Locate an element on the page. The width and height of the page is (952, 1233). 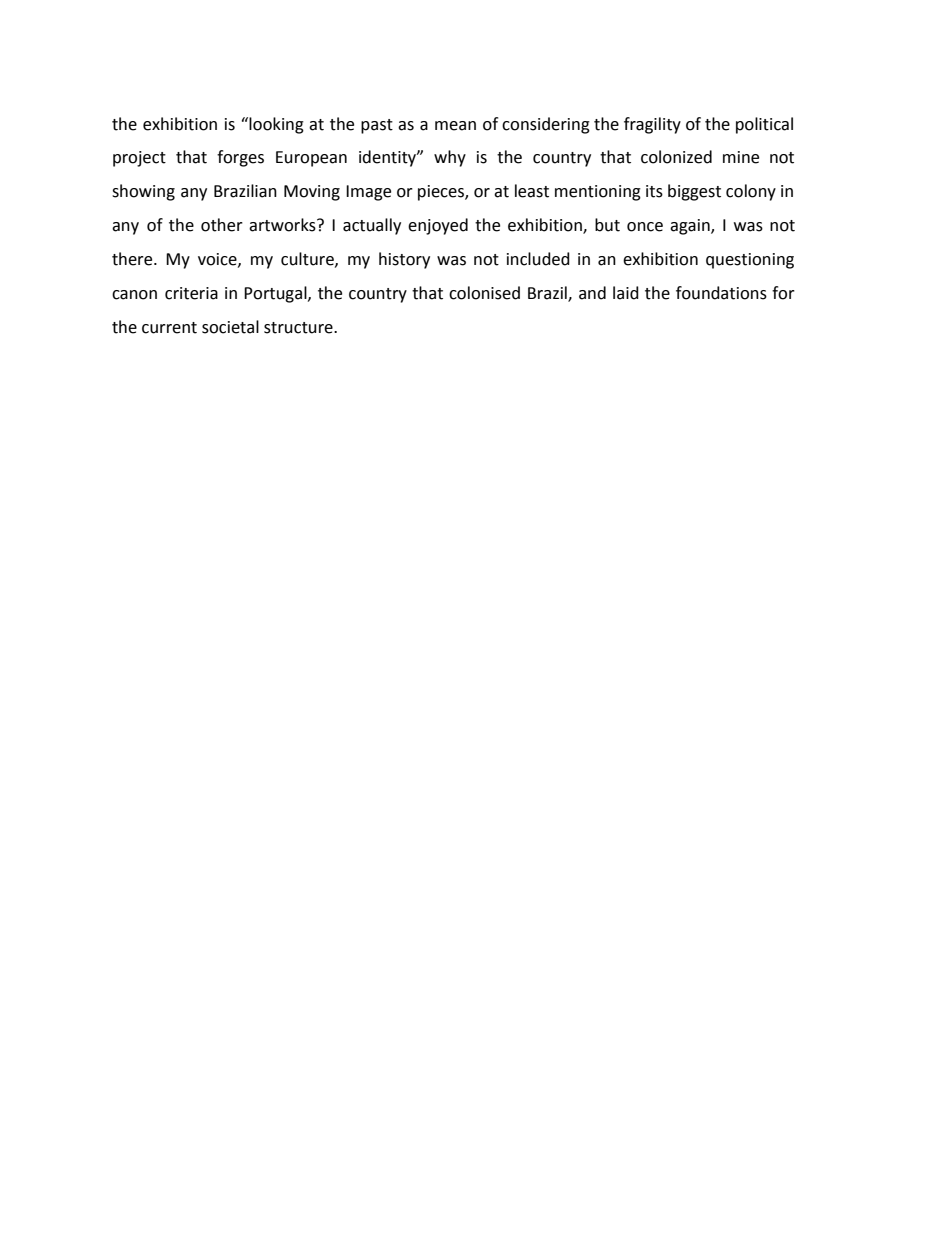
mean is located at coordinates (455, 126).
